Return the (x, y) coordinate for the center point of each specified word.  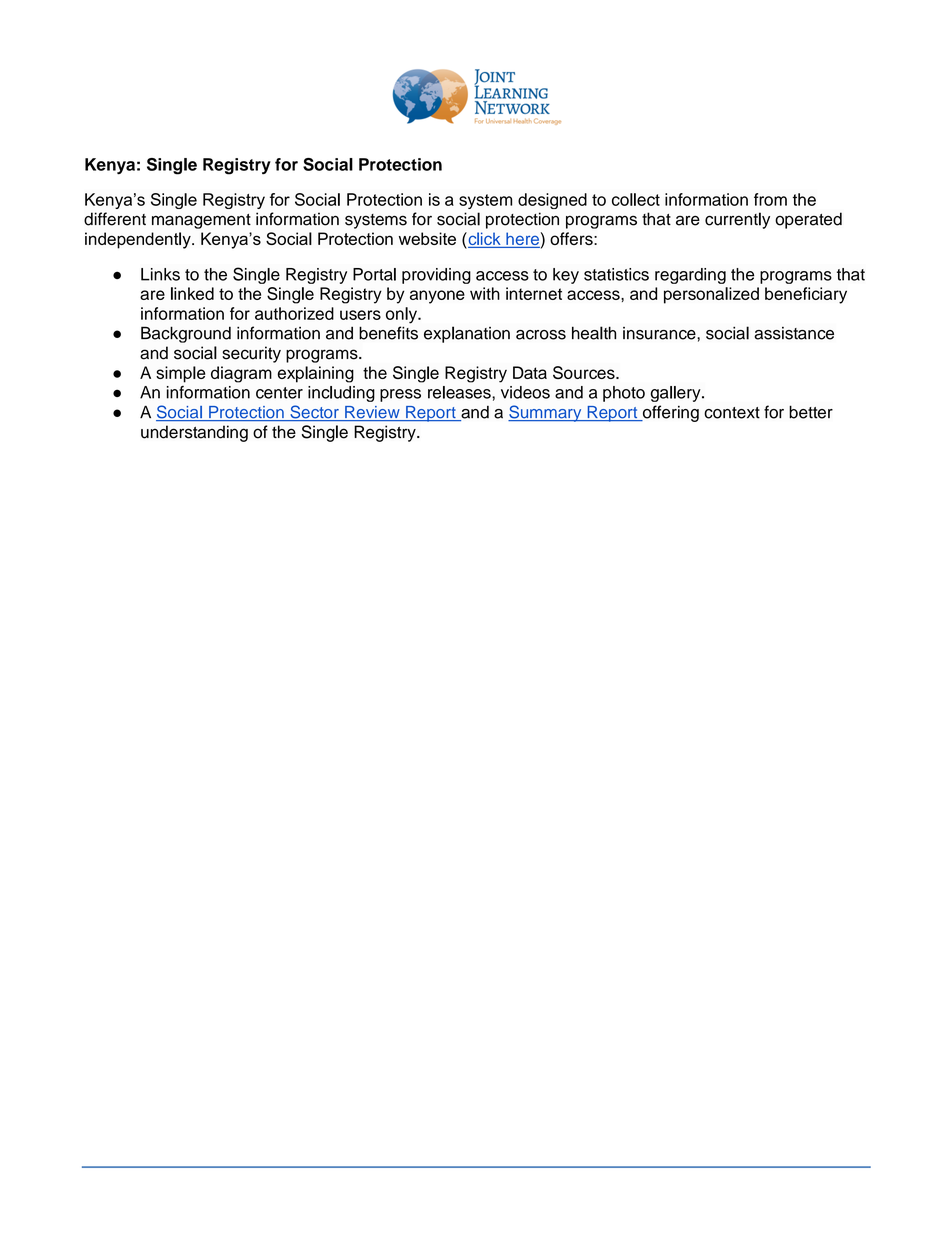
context (732, 413)
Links (160, 274)
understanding (194, 433)
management (201, 221)
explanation (467, 334)
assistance (794, 333)
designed (552, 201)
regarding (690, 276)
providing (436, 276)
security (251, 354)
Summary (546, 413)
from (770, 199)
